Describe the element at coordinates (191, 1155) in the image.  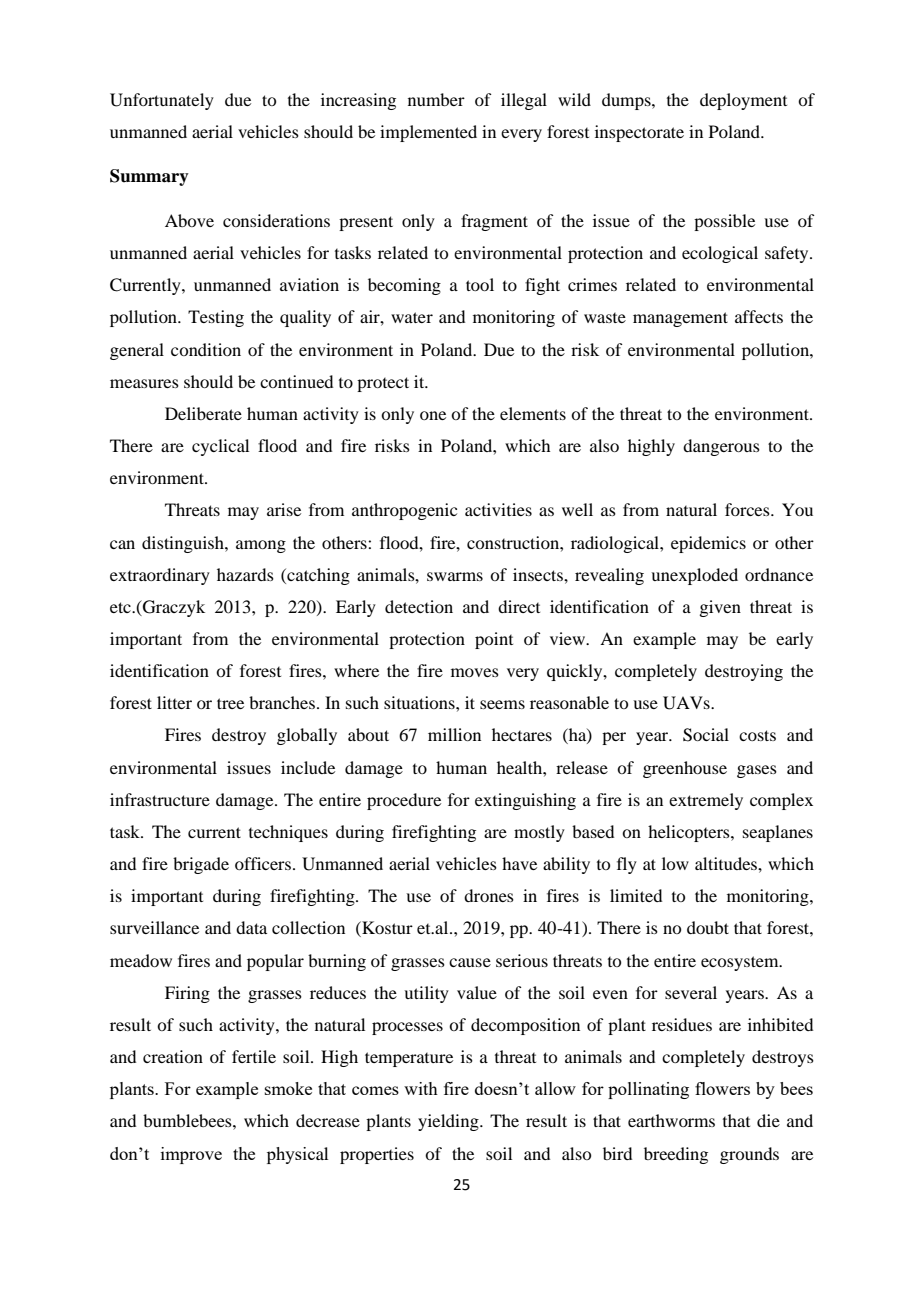
I see `improve` at that location.
